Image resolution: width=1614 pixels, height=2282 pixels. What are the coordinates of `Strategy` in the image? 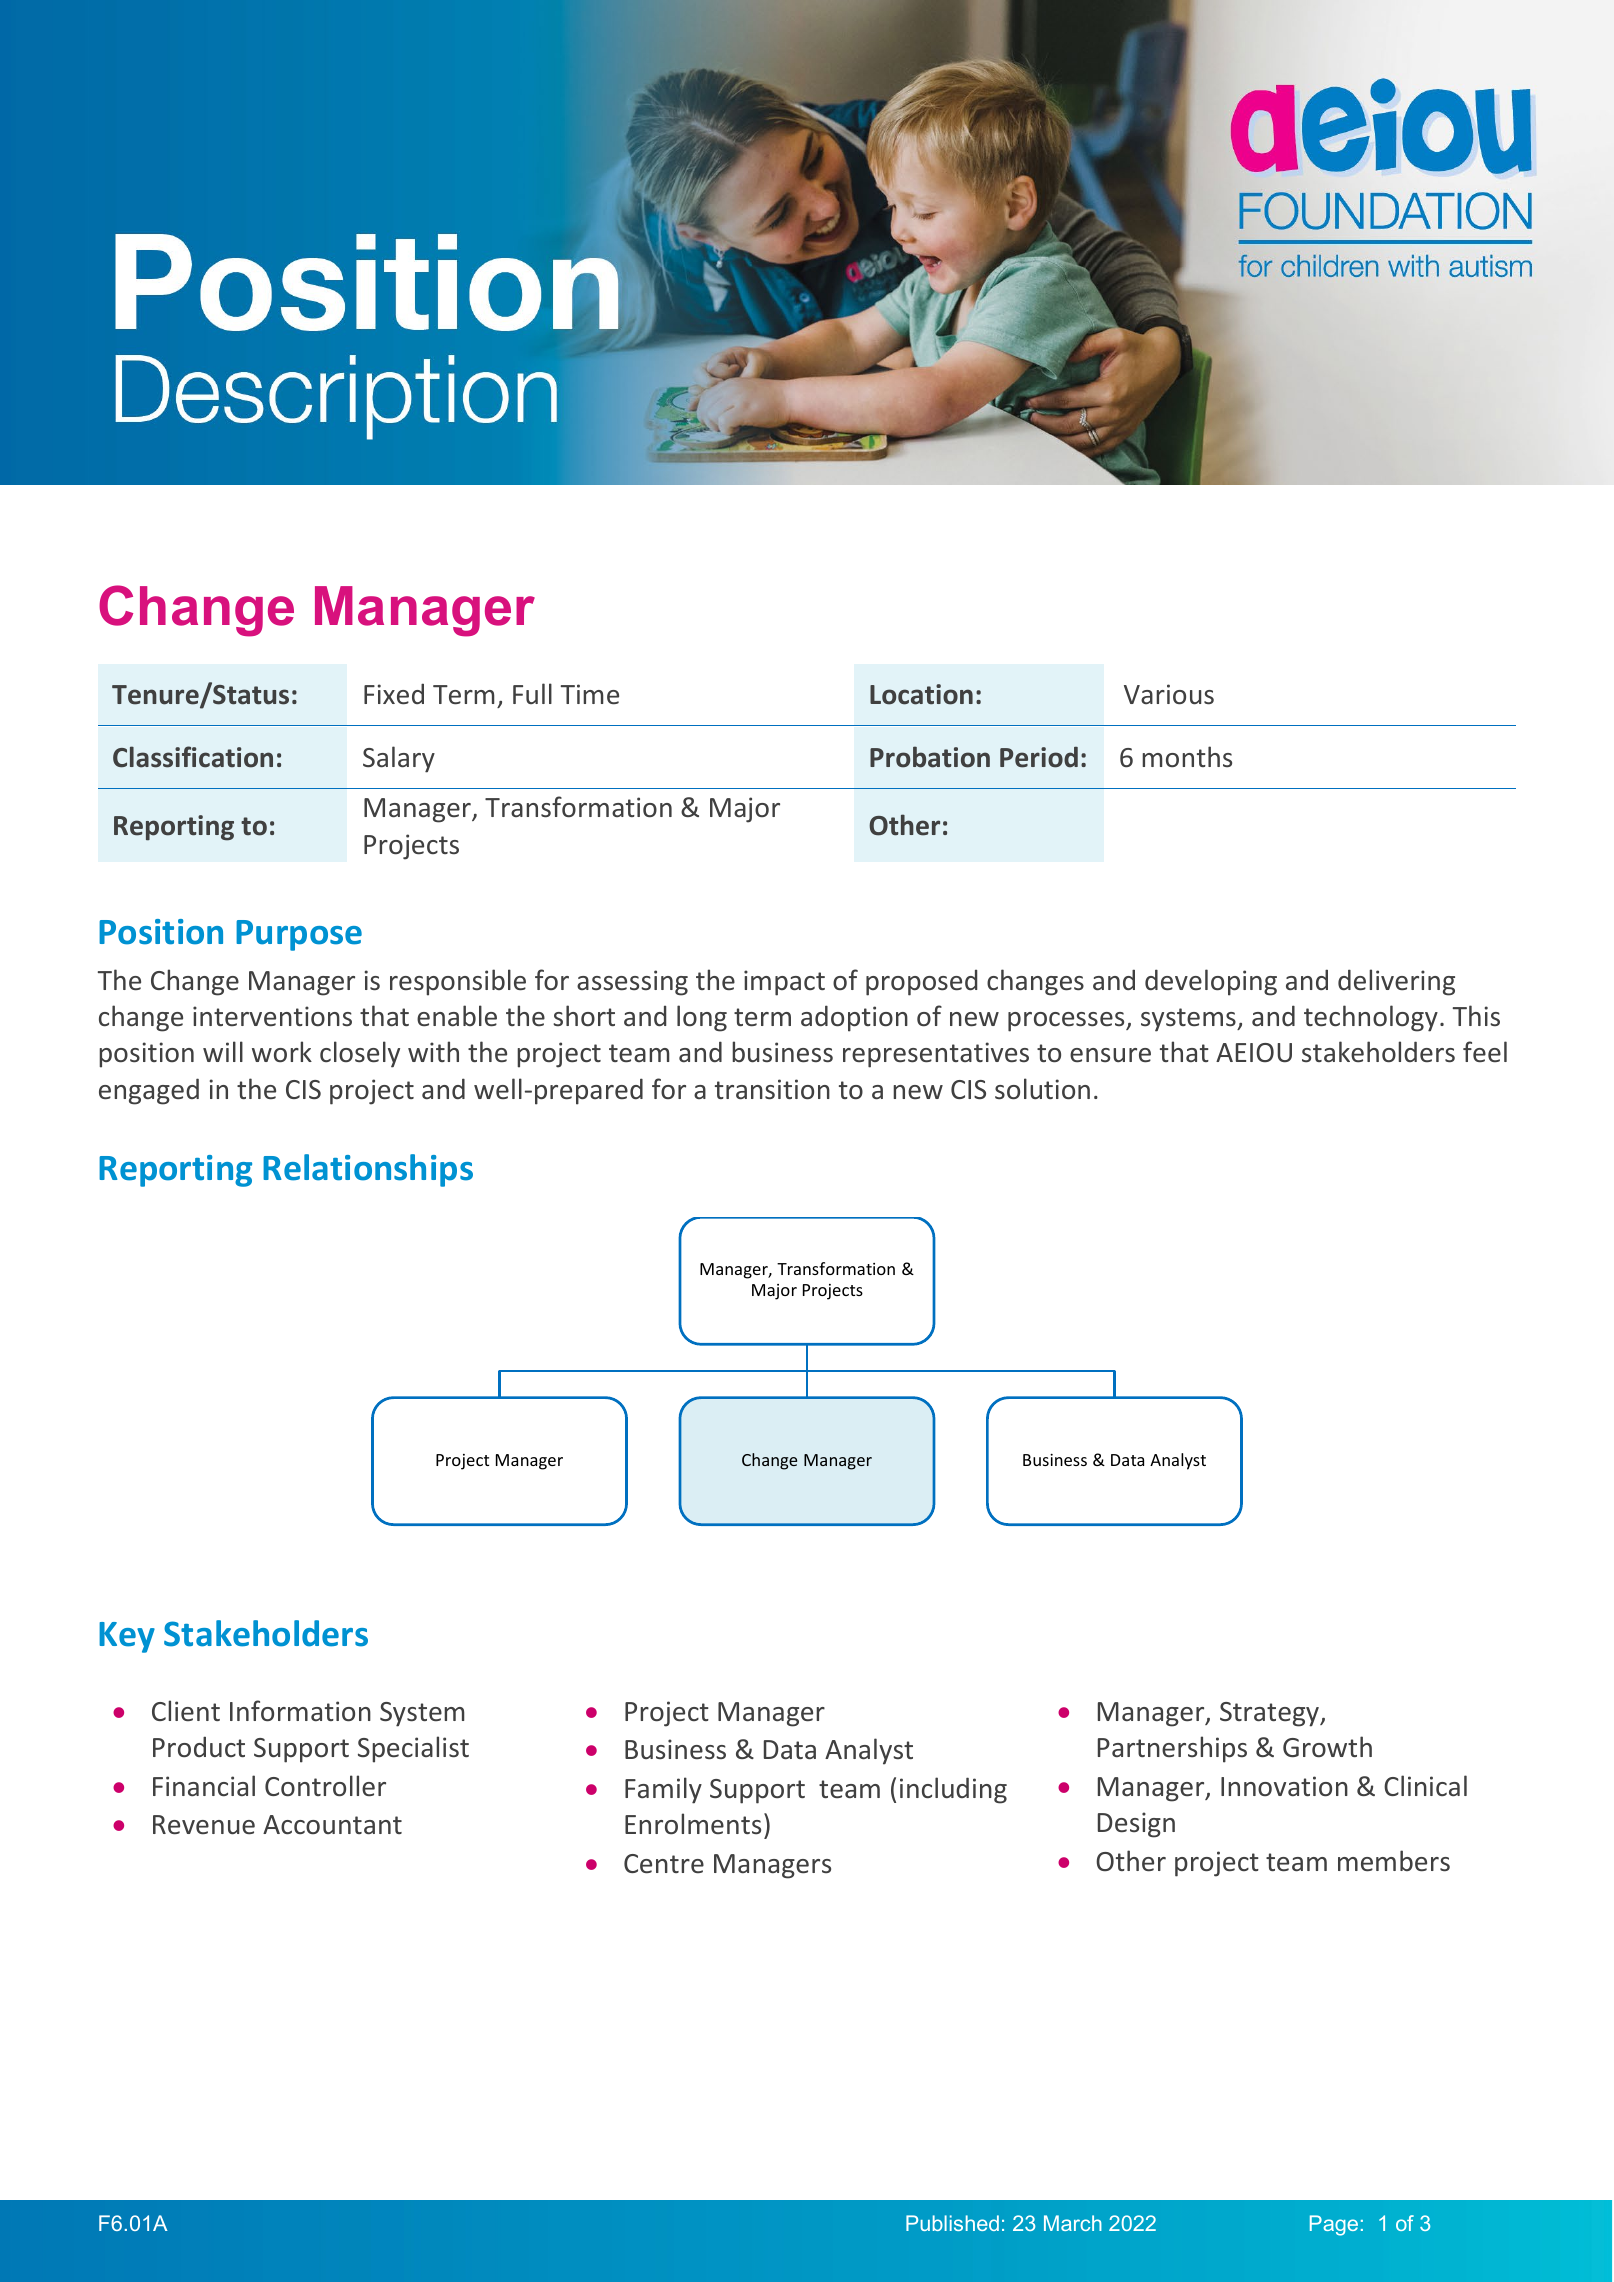 It's located at (1270, 1714).
